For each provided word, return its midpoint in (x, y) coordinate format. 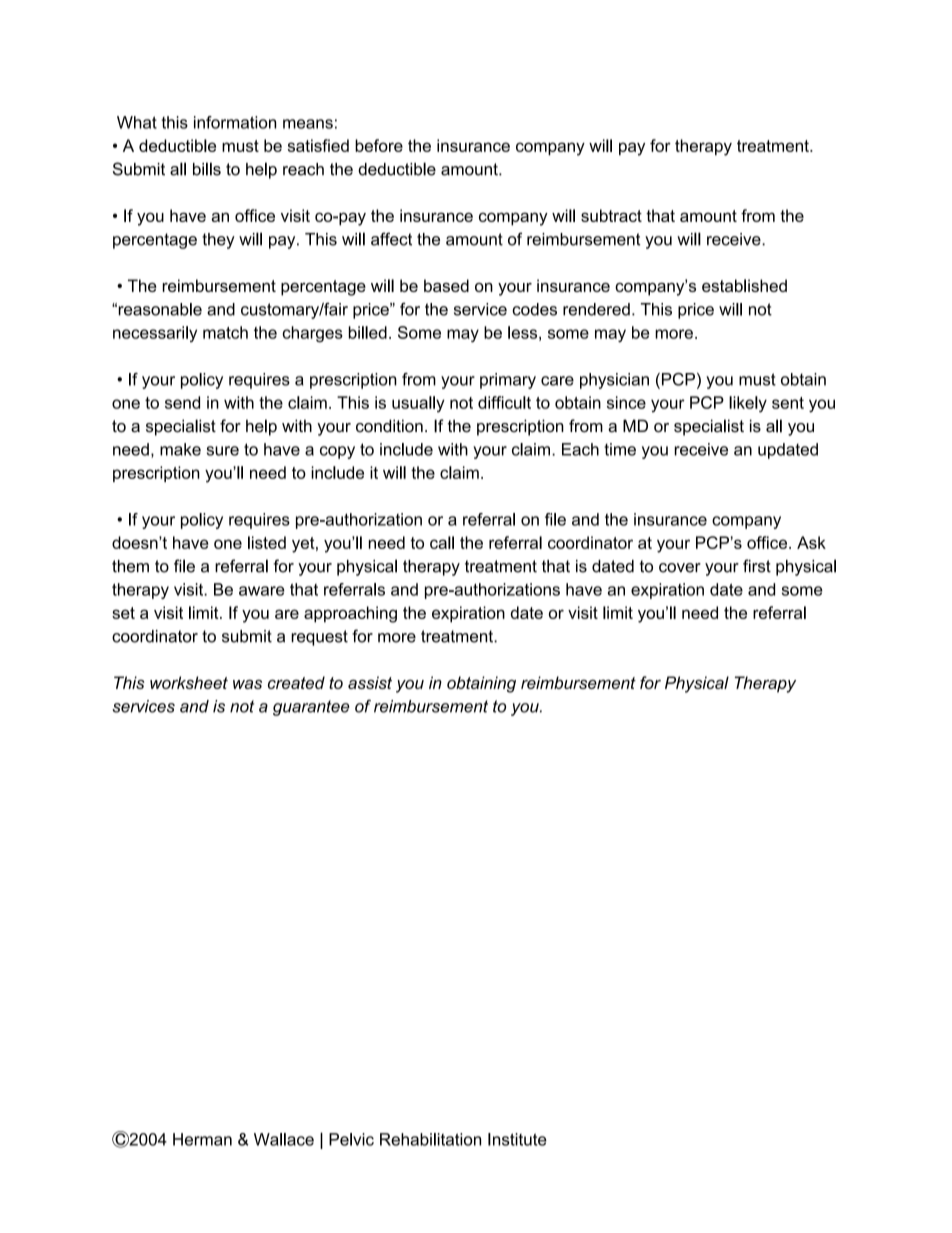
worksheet (189, 682)
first (757, 566)
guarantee (311, 708)
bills (207, 169)
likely (748, 404)
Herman (202, 1139)
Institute (517, 1139)
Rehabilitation (430, 1139)
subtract (611, 215)
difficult (504, 402)
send (182, 402)
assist (370, 682)
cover (680, 568)
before (379, 145)
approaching (350, 614)
